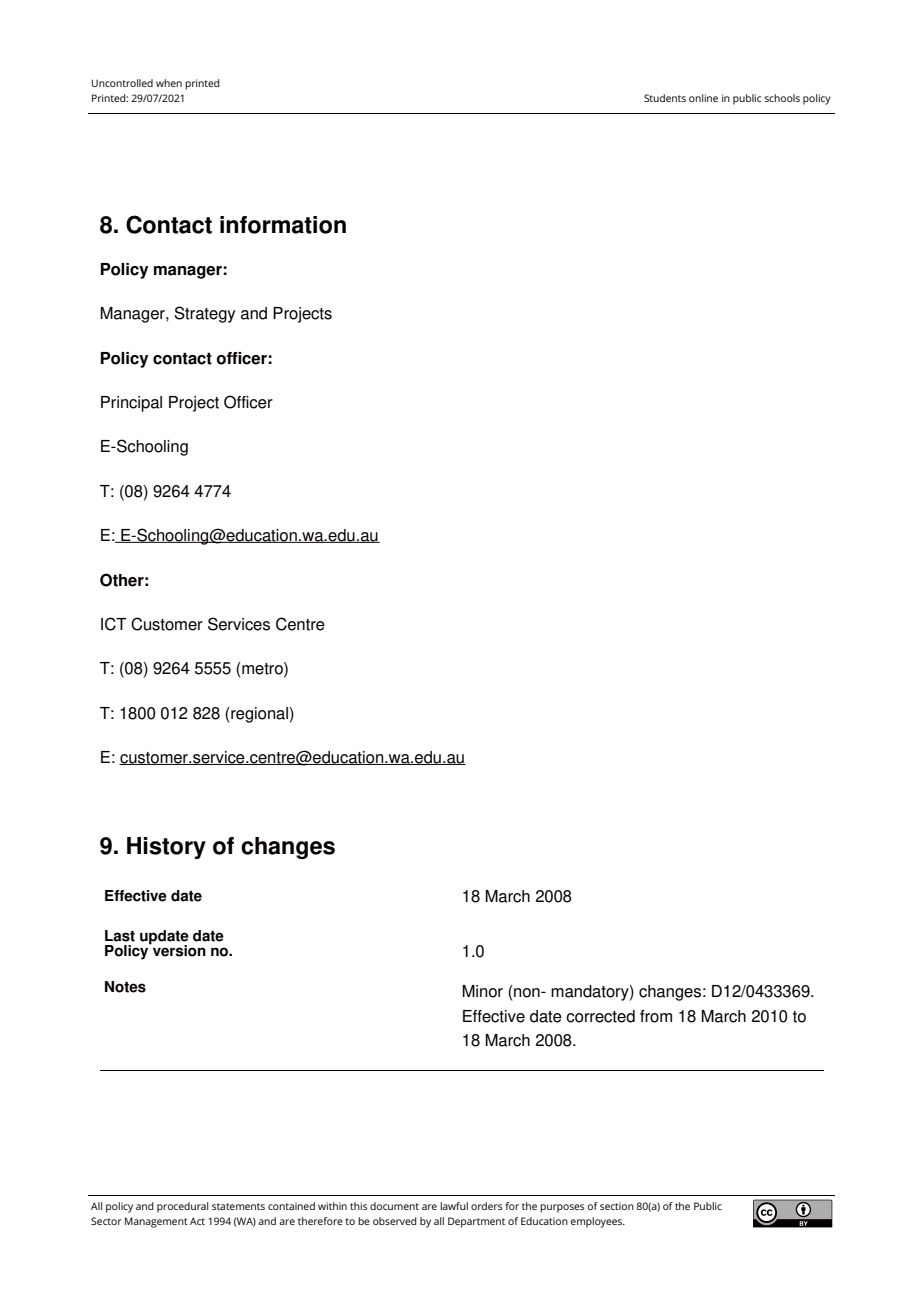 The image size is (924, 1308). What do you see at coordinates (454, 1206) in the document?
I see `lawful` at bounding box center [454, 1206].
